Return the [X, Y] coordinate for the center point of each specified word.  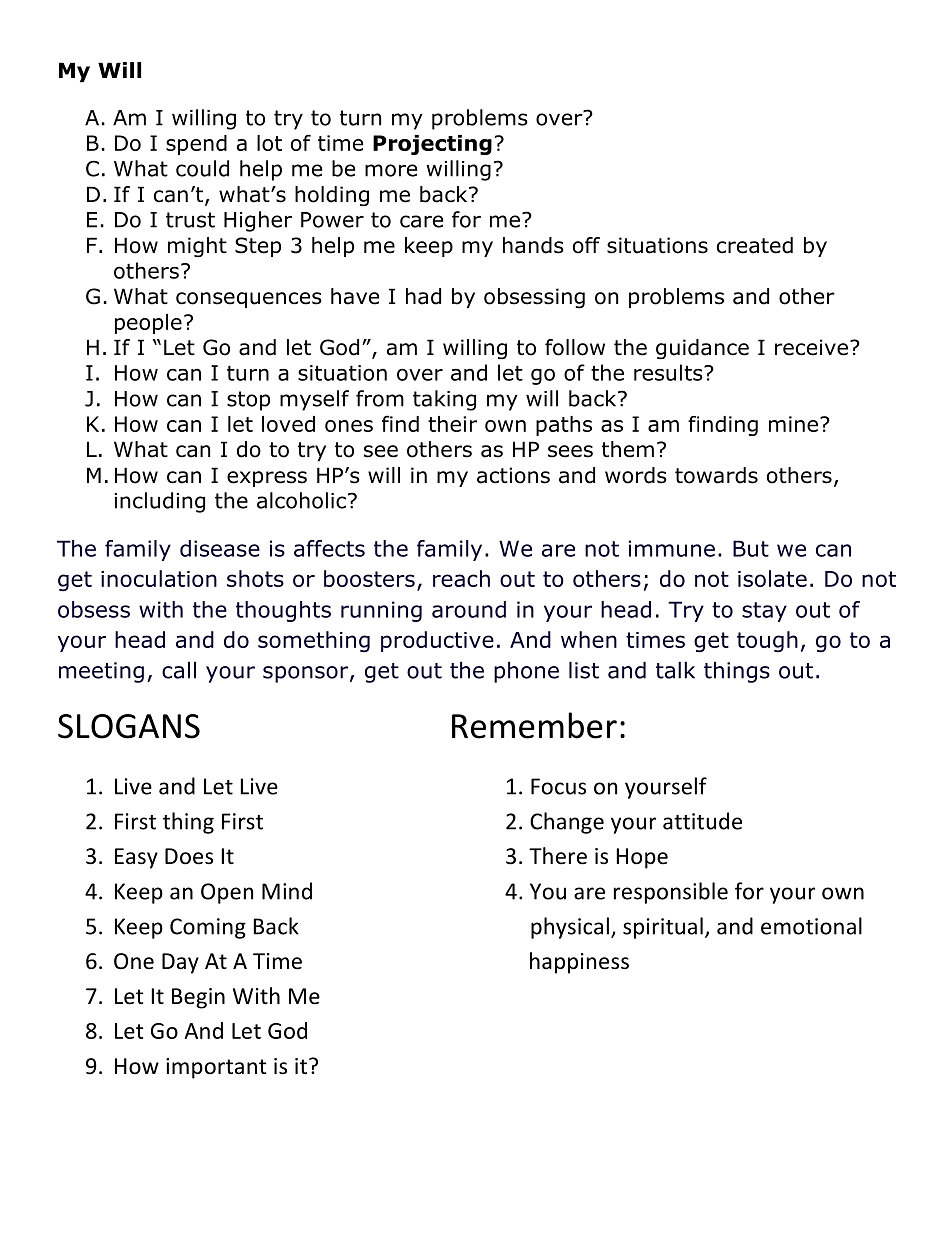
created [755, 245]
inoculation [159, 578]
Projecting [432, 145]
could [202, 168]
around [469, 609]
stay [764, 612]
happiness [579, 963]
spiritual [663, 928]
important [216, 1068]
